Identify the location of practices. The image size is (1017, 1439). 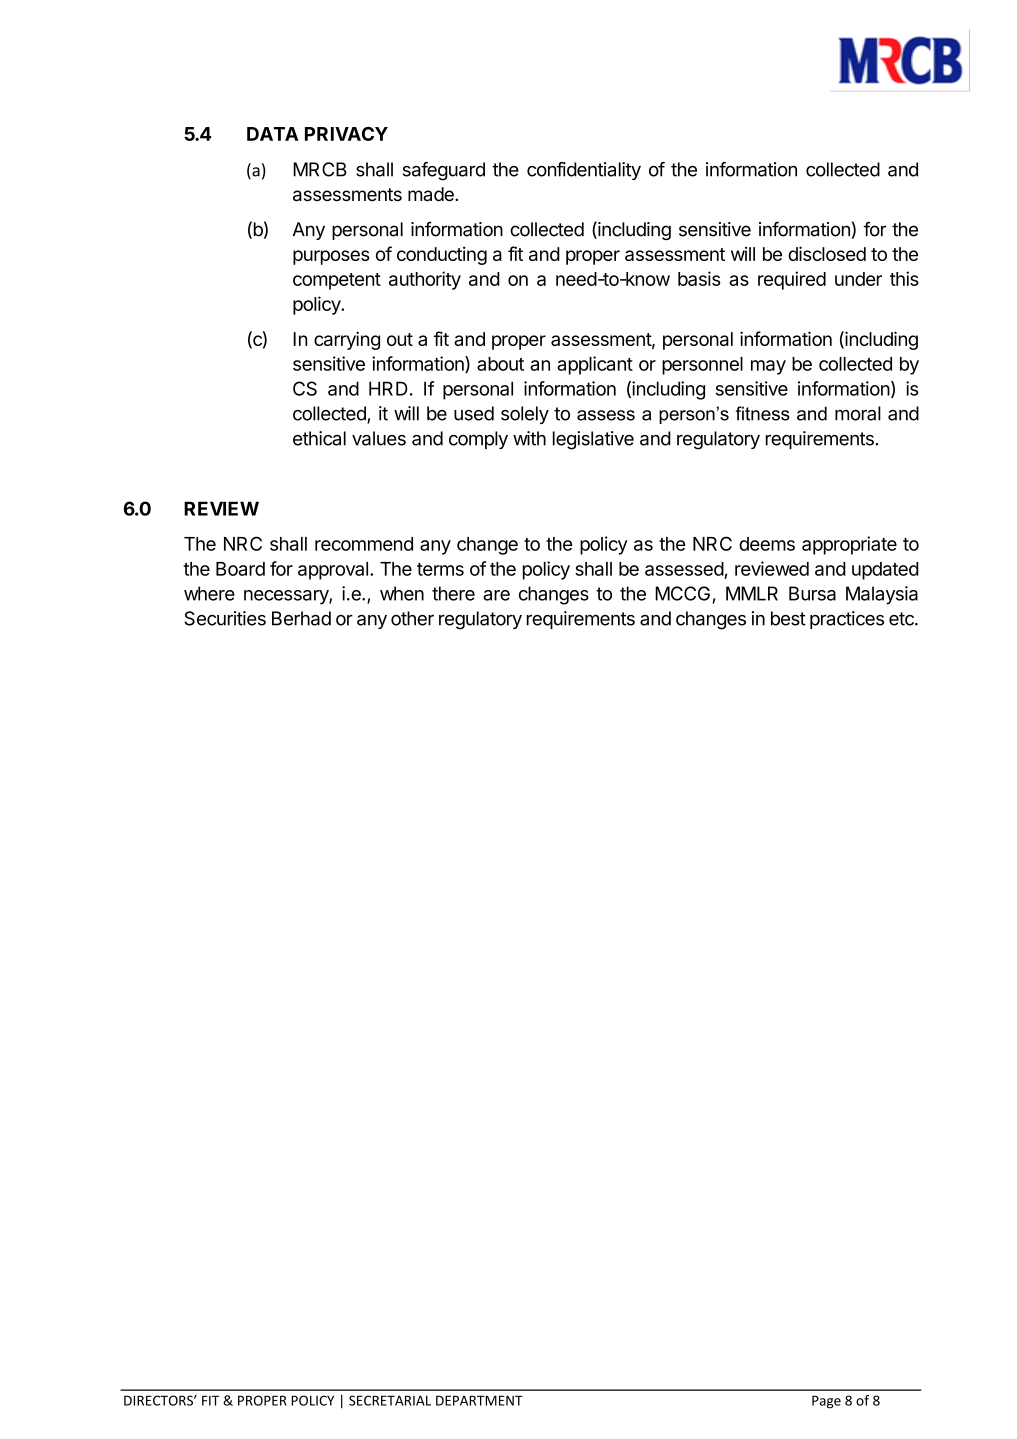
(847, 620).
